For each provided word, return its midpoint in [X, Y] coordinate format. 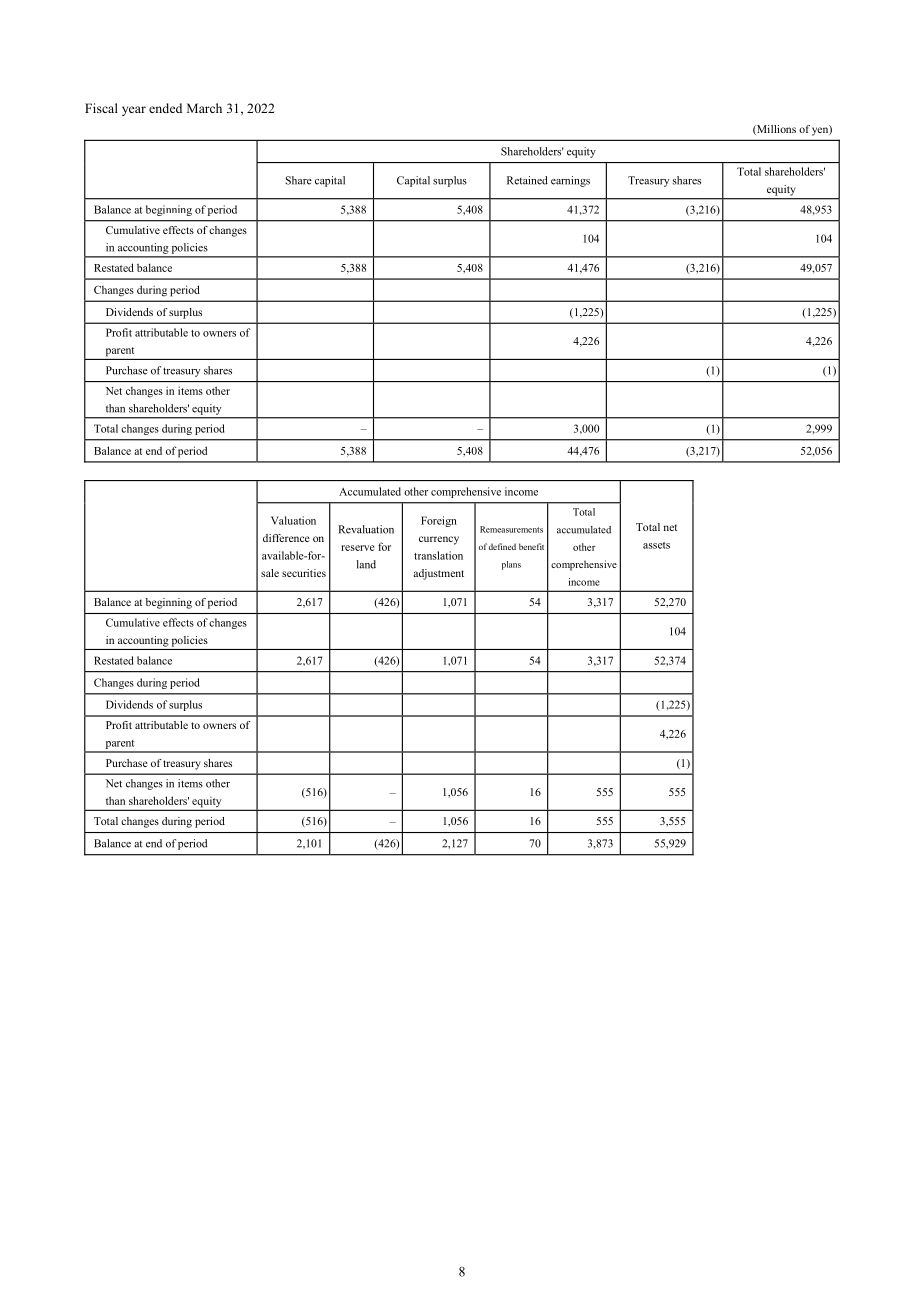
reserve [357, 548]
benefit [531, 546]
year [134, 111]
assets [656, 545]
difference [286, 538]
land [366, 564]
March [204, 108]
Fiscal [101, 108]
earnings [570, 181]
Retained [527, 180]
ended [165, 108]
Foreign [439, 521]
